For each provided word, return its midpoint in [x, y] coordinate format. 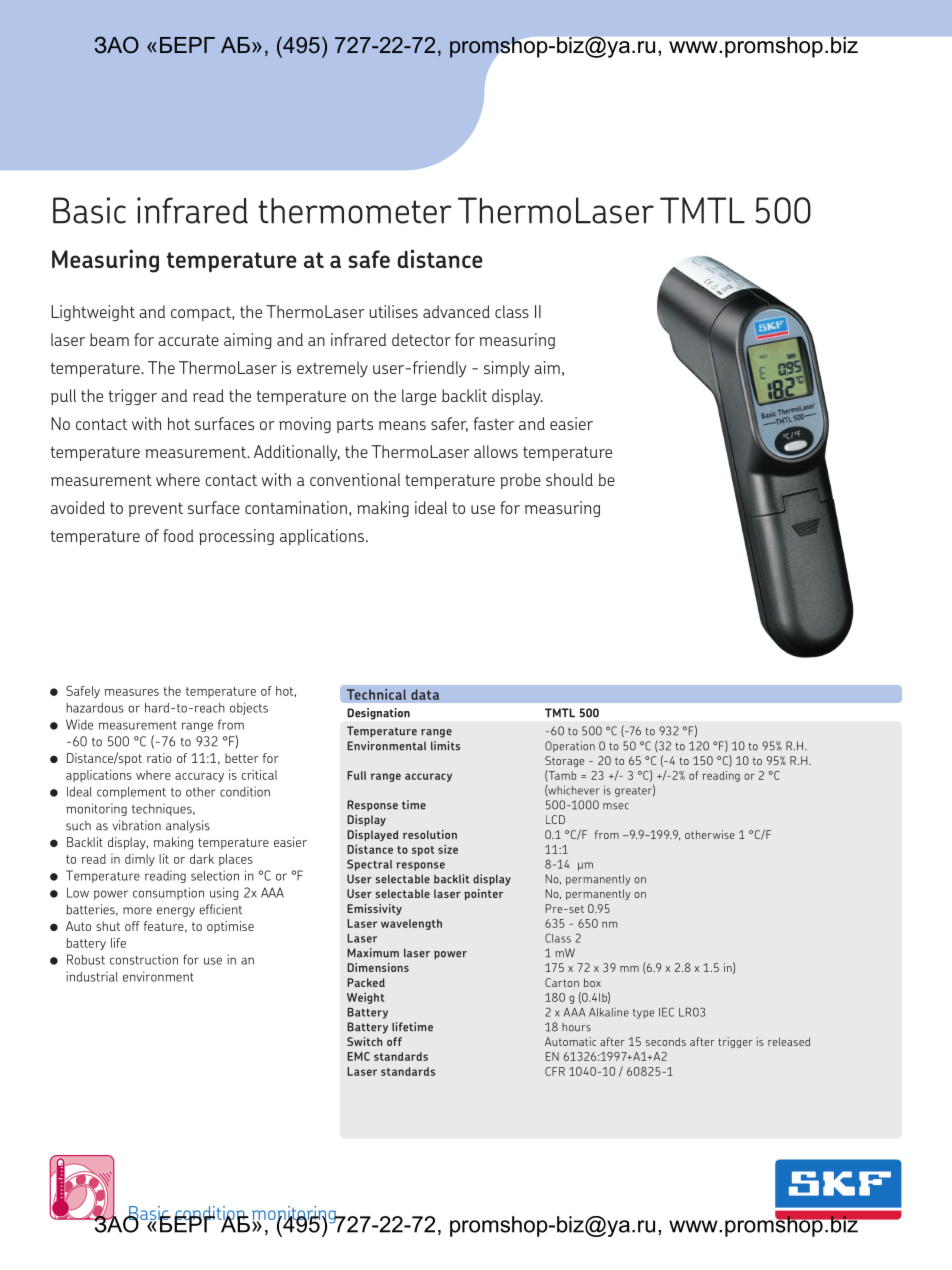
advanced [456, 311]
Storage [564, 761]
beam [109, 339]
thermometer [355, 211]
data [425, 694]
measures [131, 692]
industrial [92, 976]
